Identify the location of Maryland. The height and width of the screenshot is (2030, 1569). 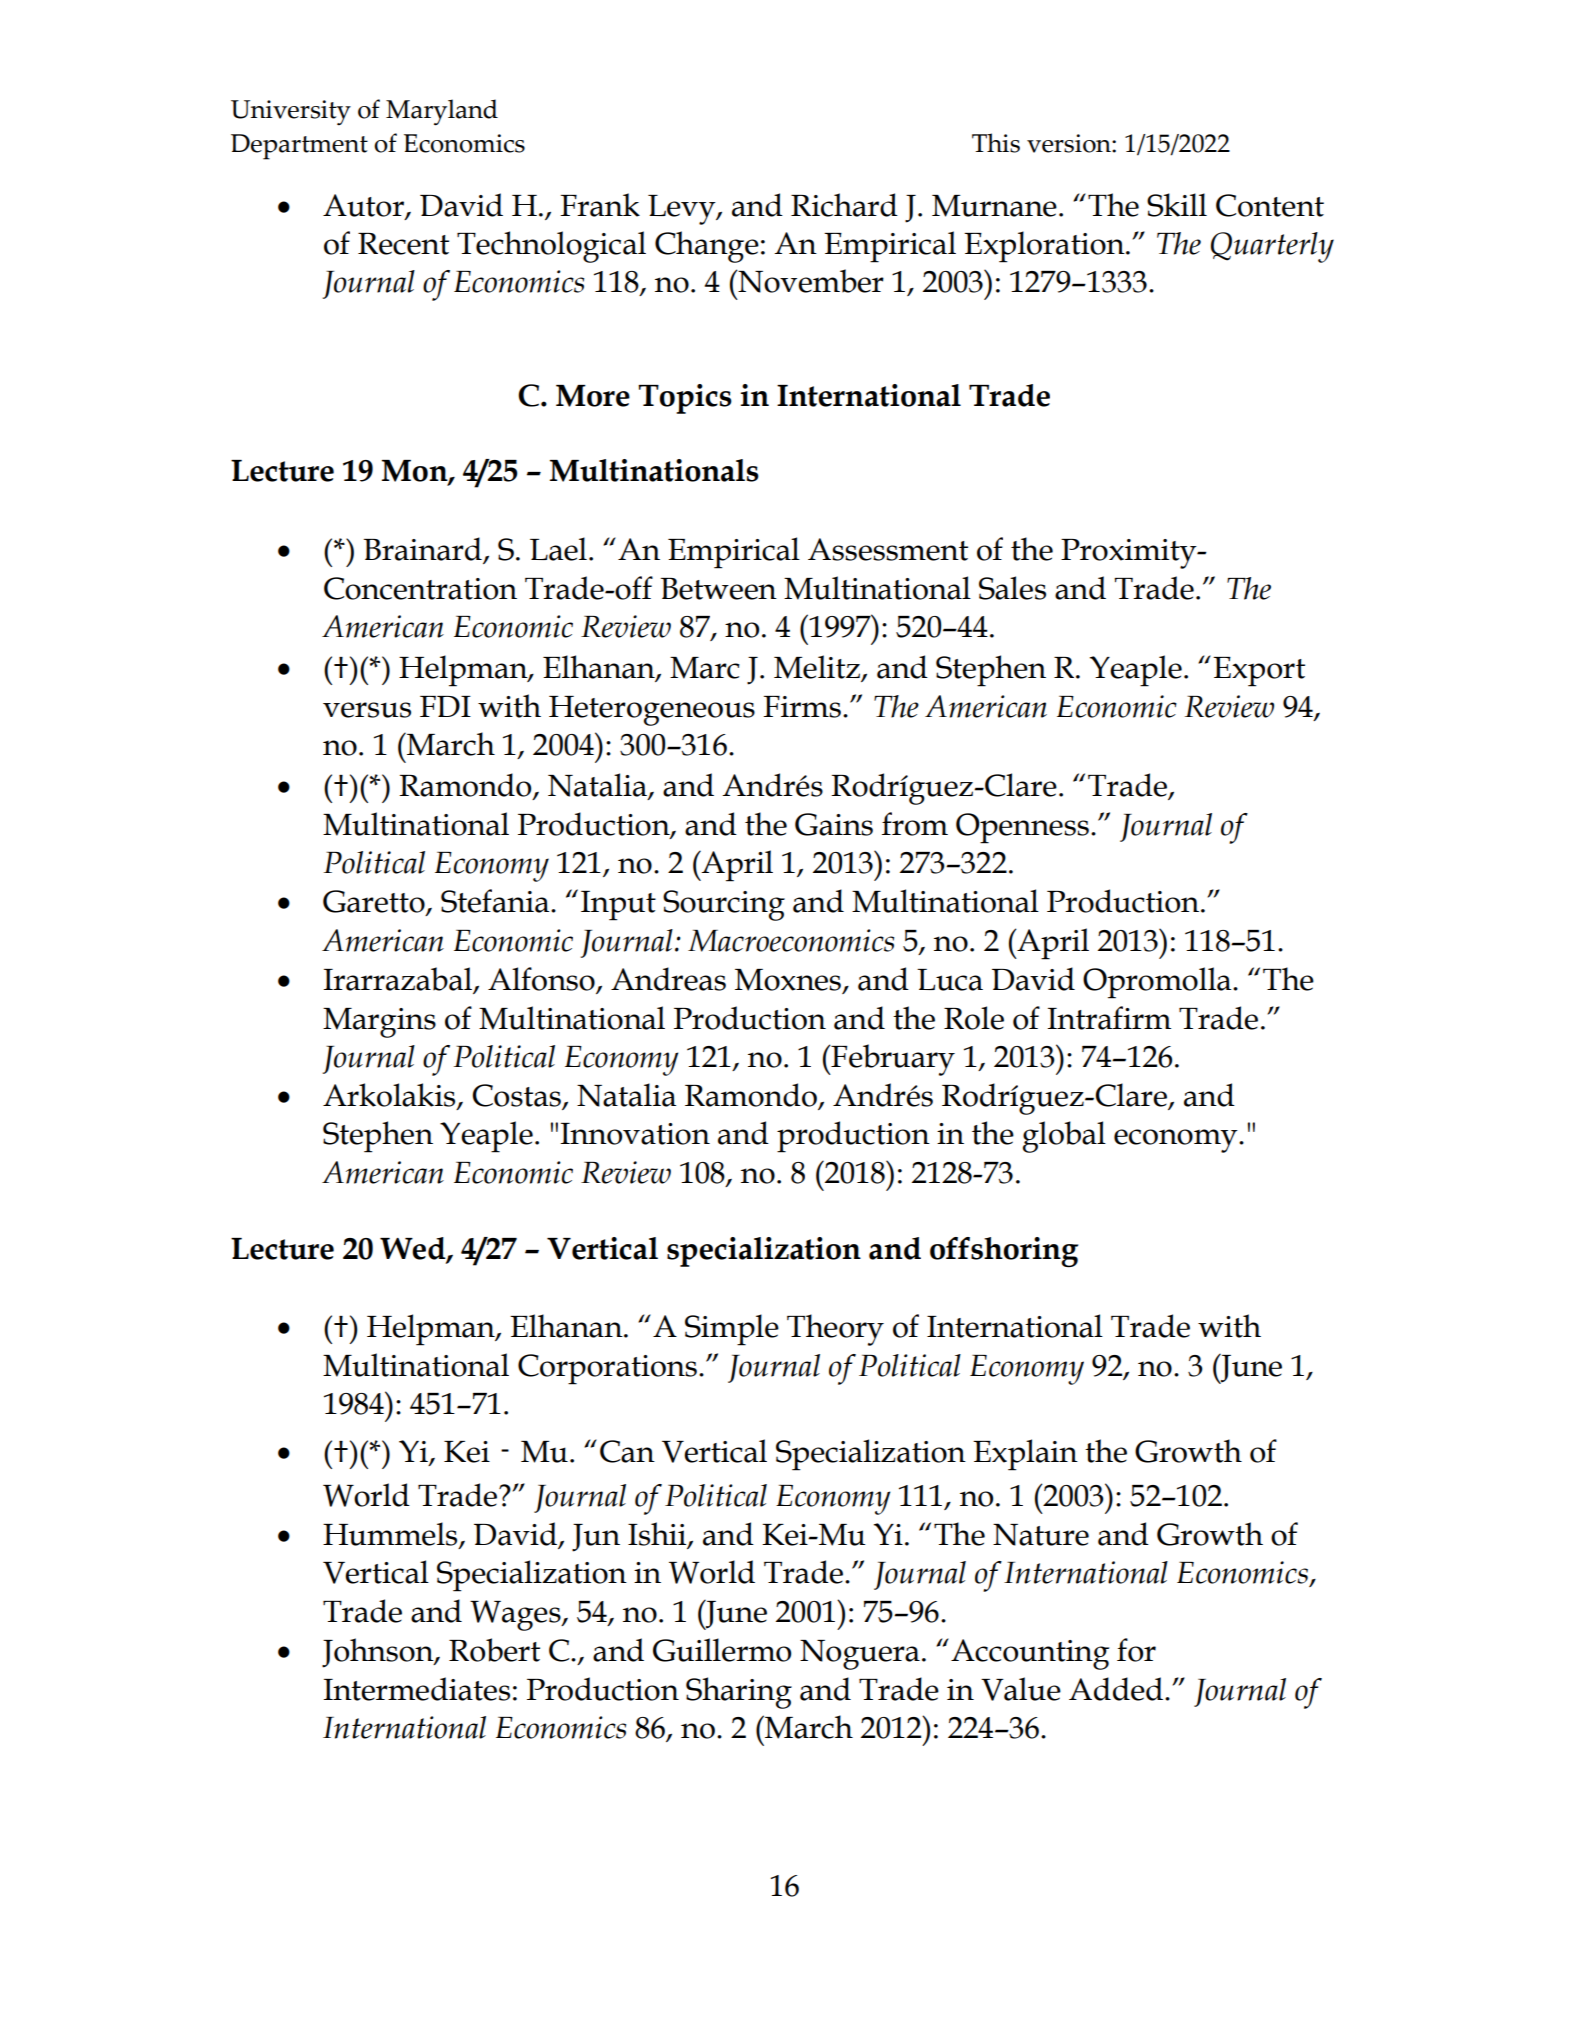
(442, 112).
